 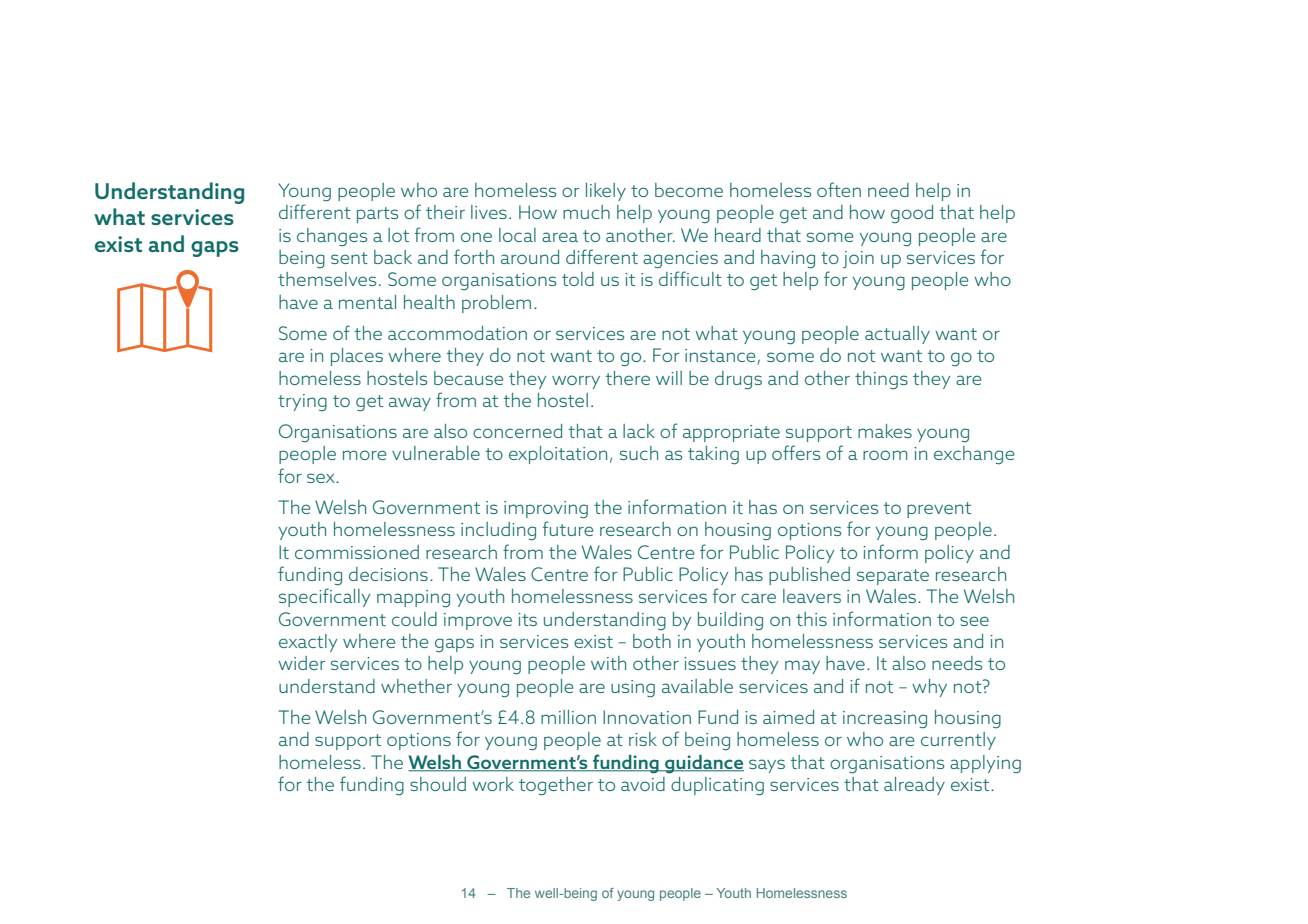 I want to click on should, so click(x=438, y=784).
